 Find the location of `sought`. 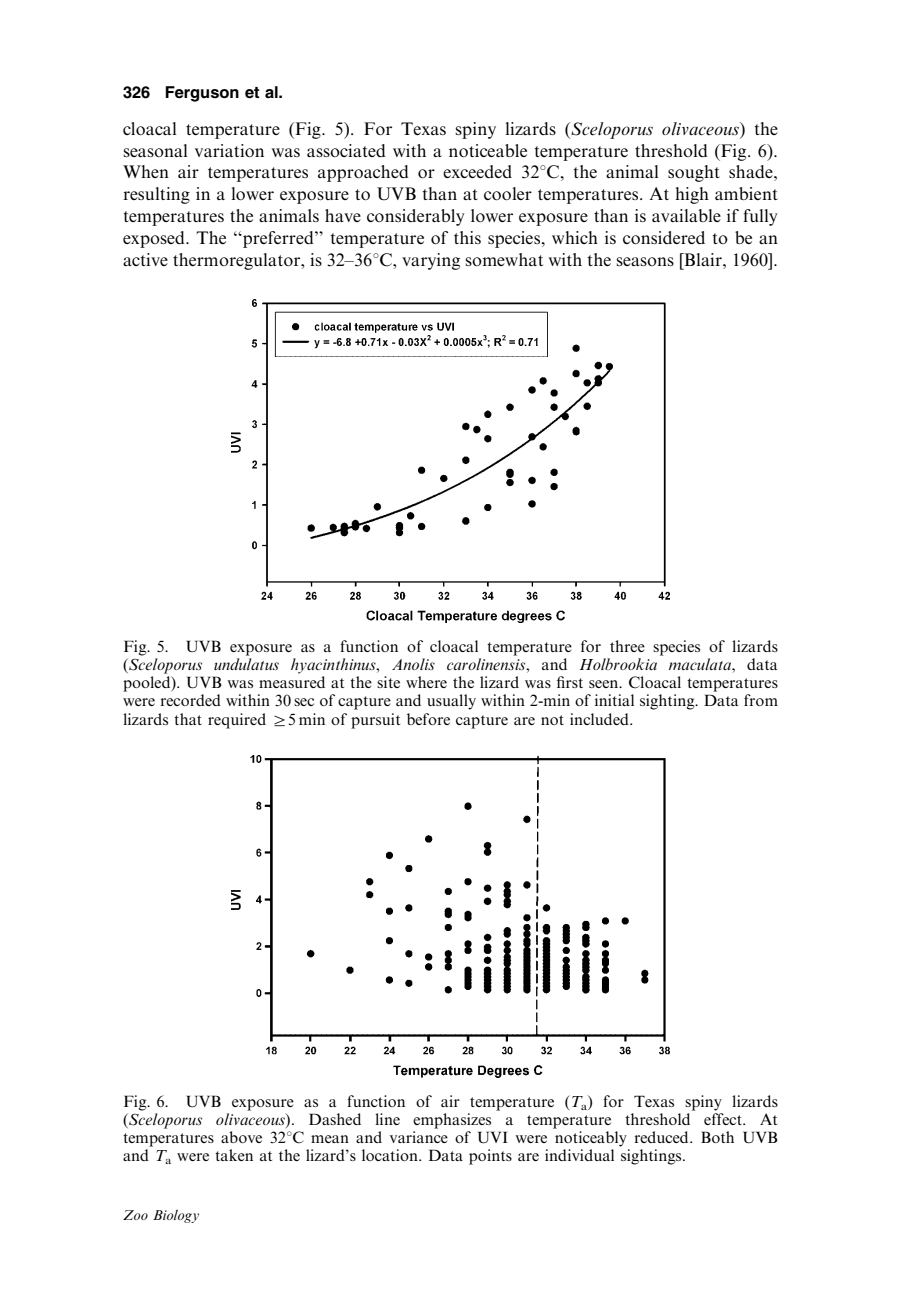

sought is located at coordinates (694, 173).
